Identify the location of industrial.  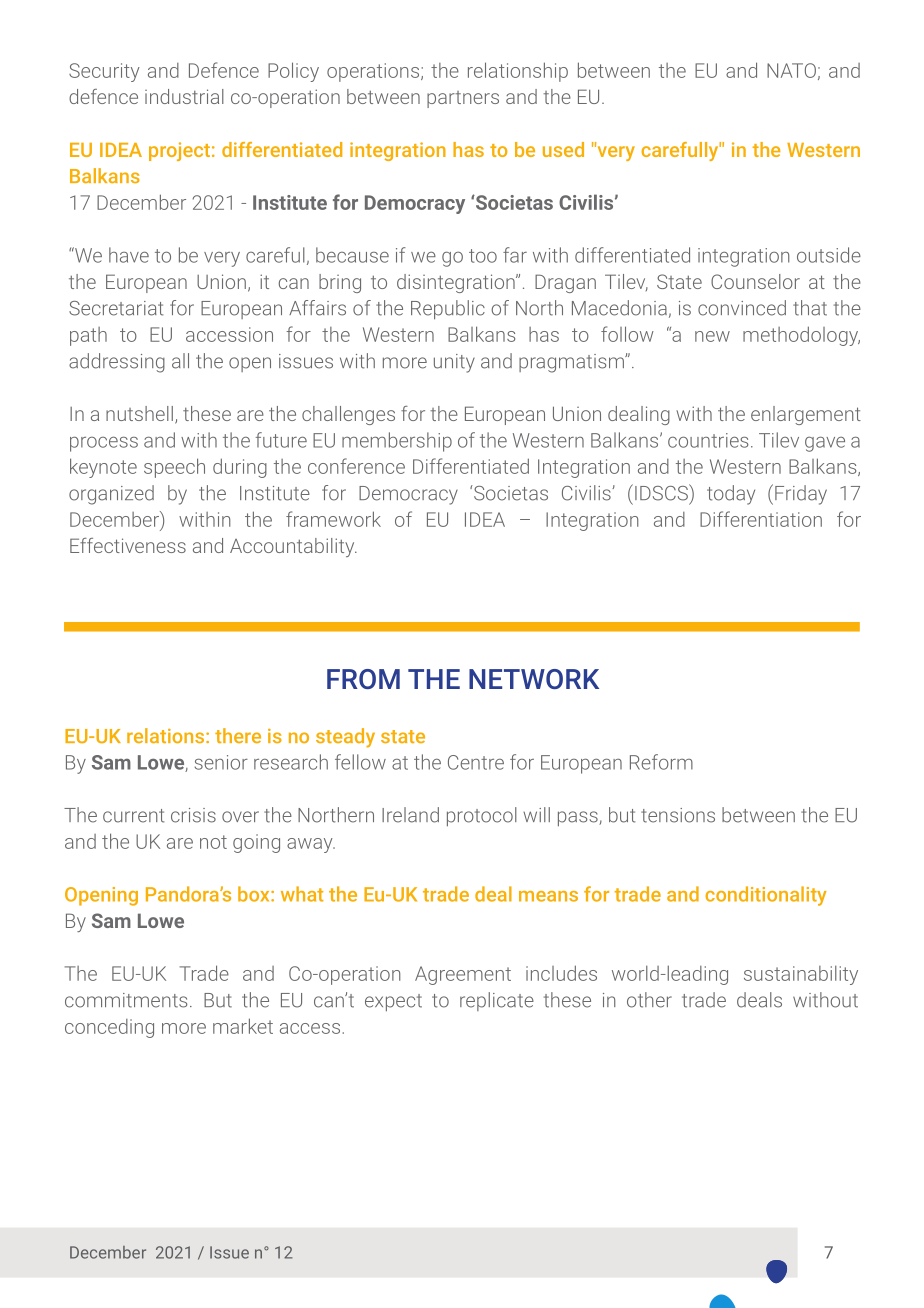
(184, 96).
